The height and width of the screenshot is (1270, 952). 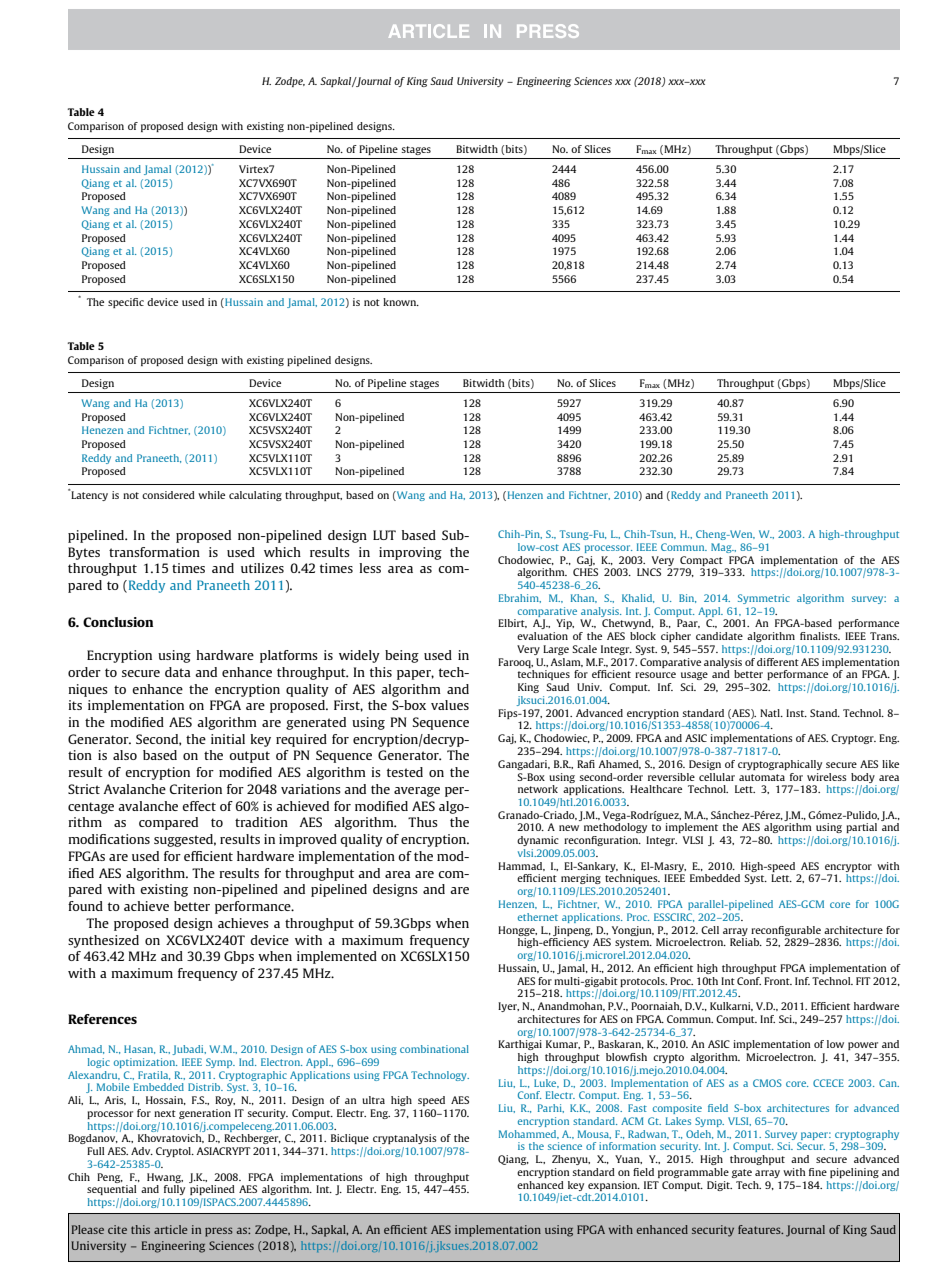 I want to click on Criterion, so click(x=196, y=789).
